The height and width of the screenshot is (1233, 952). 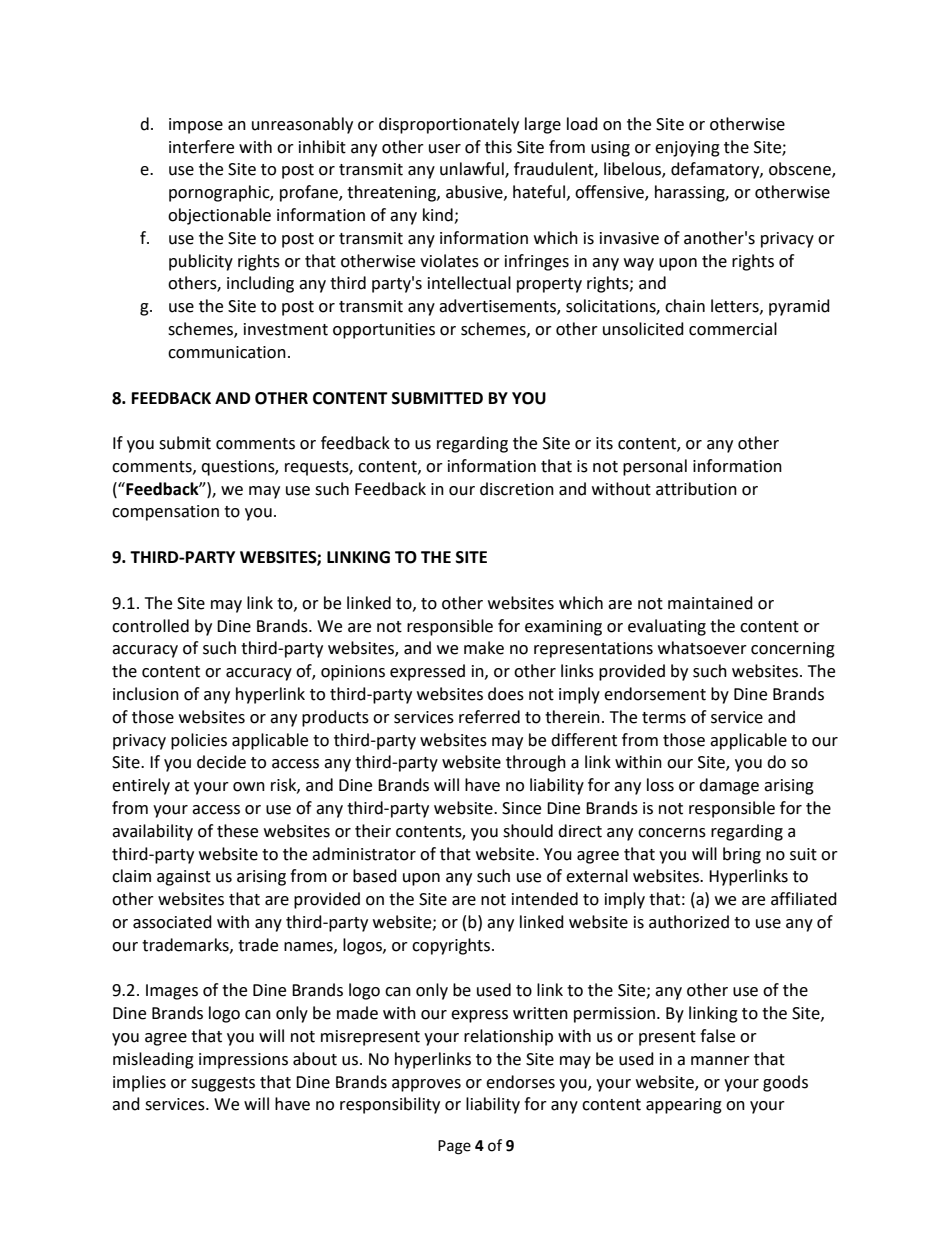 I want to click on enjoying, so click(x=687, y=149).
